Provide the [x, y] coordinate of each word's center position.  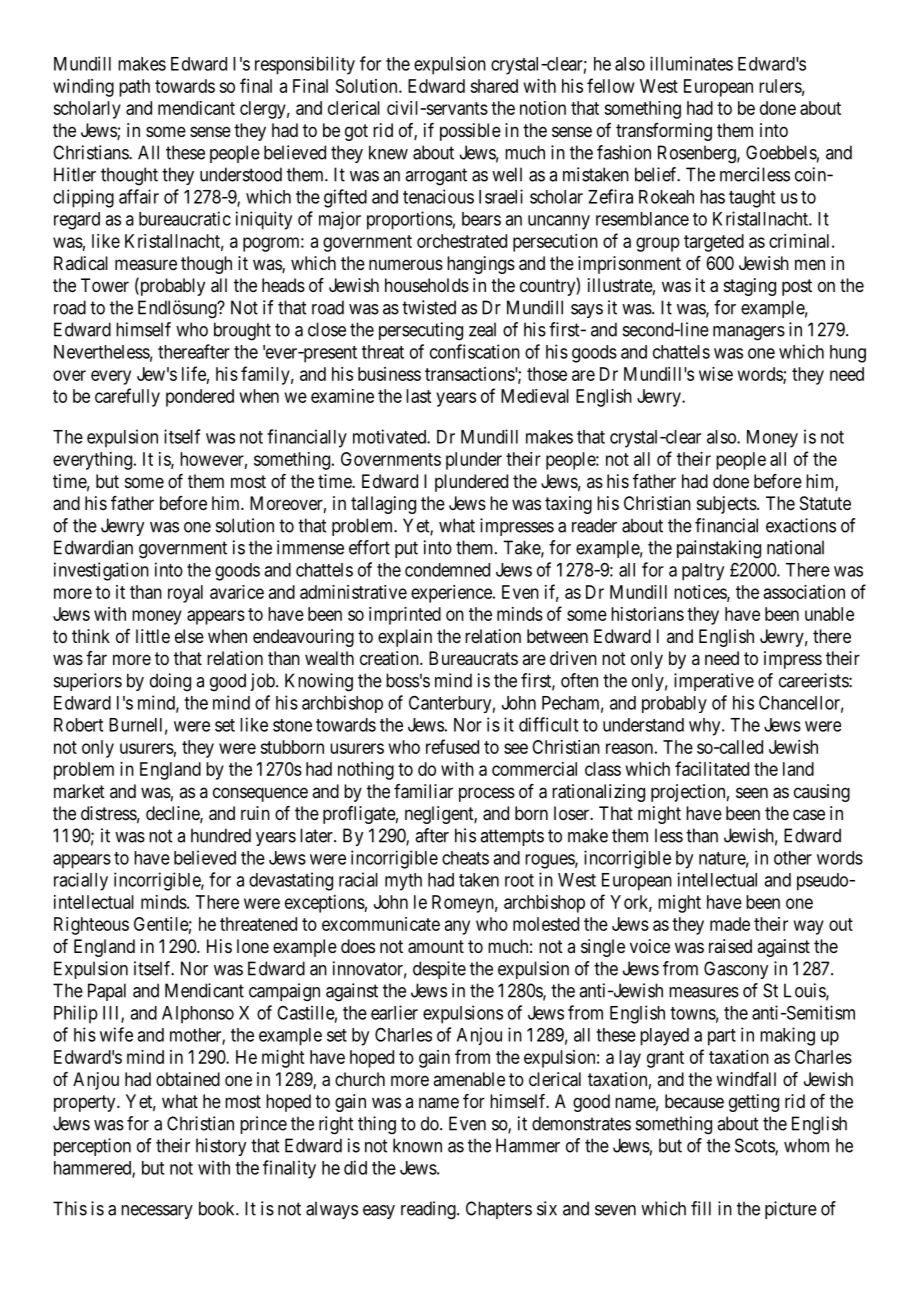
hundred [221, 835]
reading [429, 1210]
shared [494, 86]
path [134, 88]
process [487, 794]
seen [752, 792]
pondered [200, 398]
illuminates [691, 63]
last [418, 396]
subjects [727, 505]
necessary [157, 1212]
